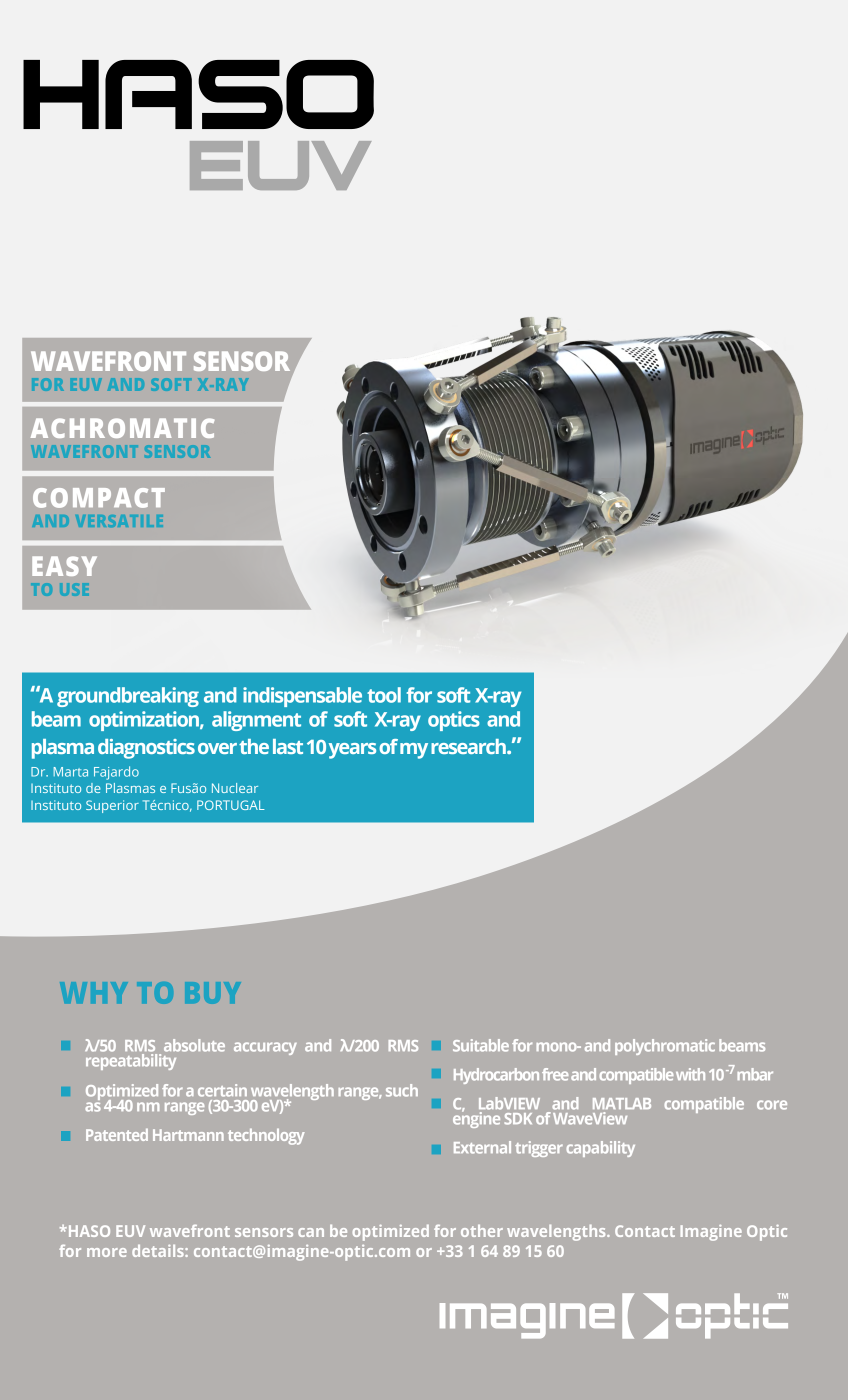 The image size is (848, 1400). What do you see at coordinates (302, 697) in the screenshot?
I see `indispensable` at bounding box center [302, 697].
